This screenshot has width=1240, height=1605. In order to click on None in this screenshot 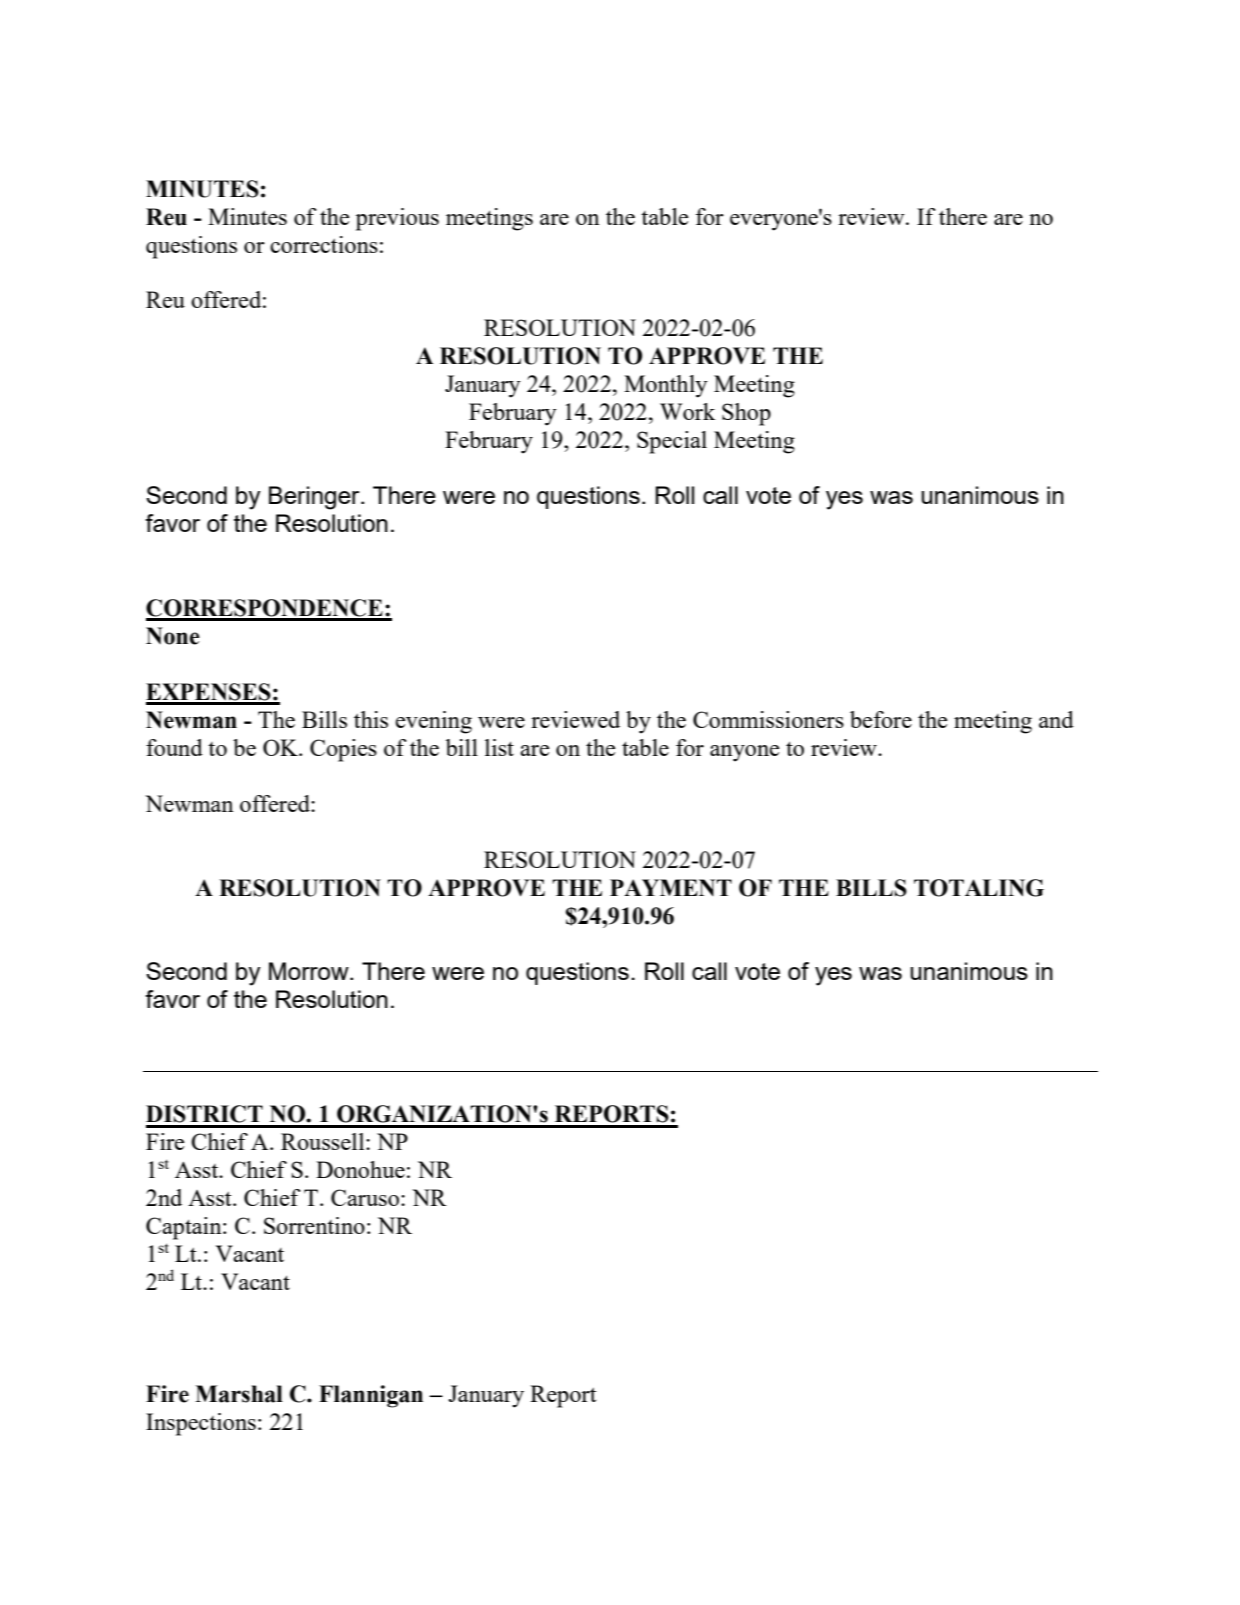, I will do `click(173, 636)`.
